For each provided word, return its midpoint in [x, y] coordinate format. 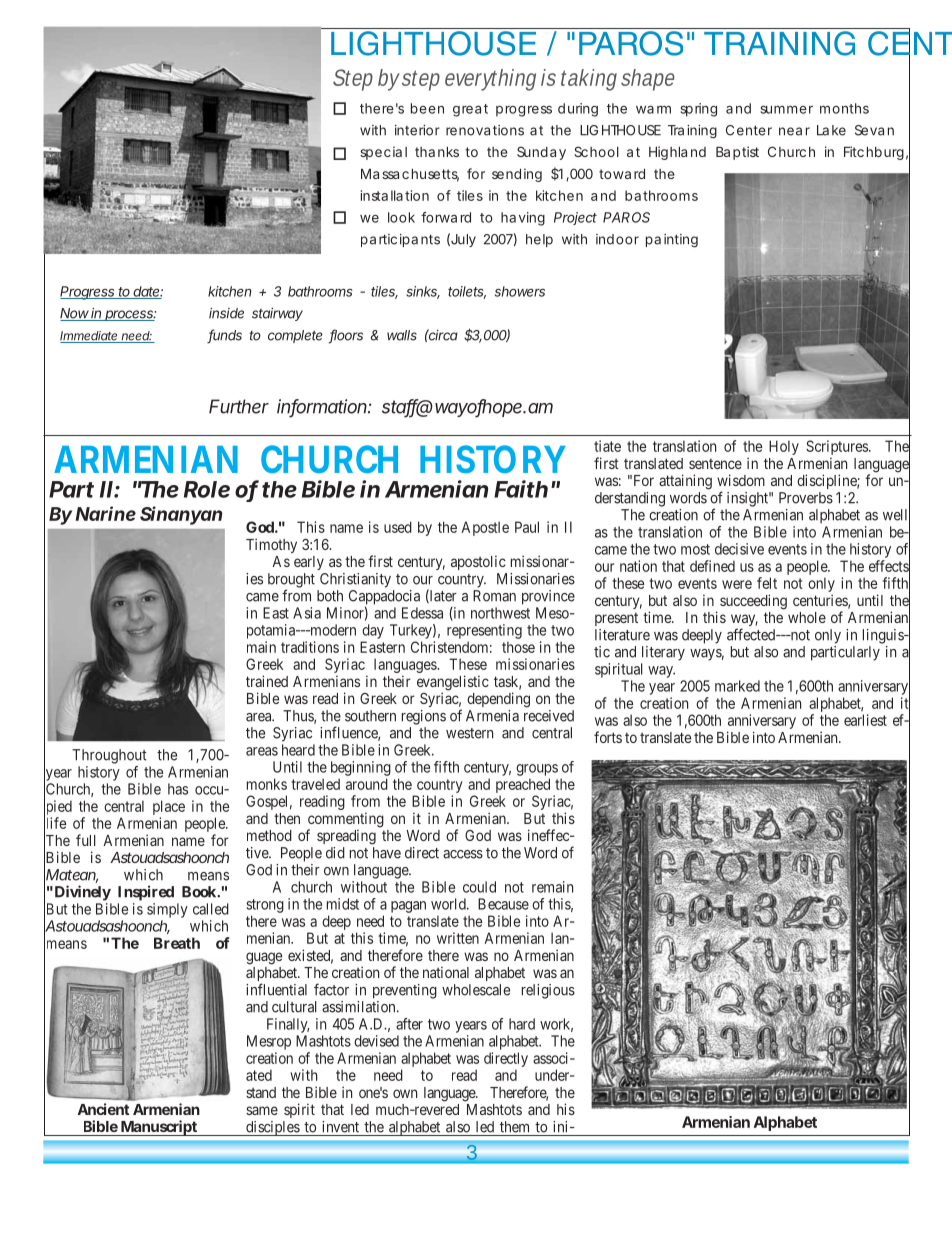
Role [207, 489]
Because [503, 904]
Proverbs [806, 498]
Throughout [109, 756]
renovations [485, 130]
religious [548, 991]
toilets [467, 292]
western [469, 733]
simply [167, 910]
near [794, 131]
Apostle [485, 528]
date [147, 292]
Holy [784, 447]
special [383, 153]
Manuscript [159, 1128]
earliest [865, 720]
